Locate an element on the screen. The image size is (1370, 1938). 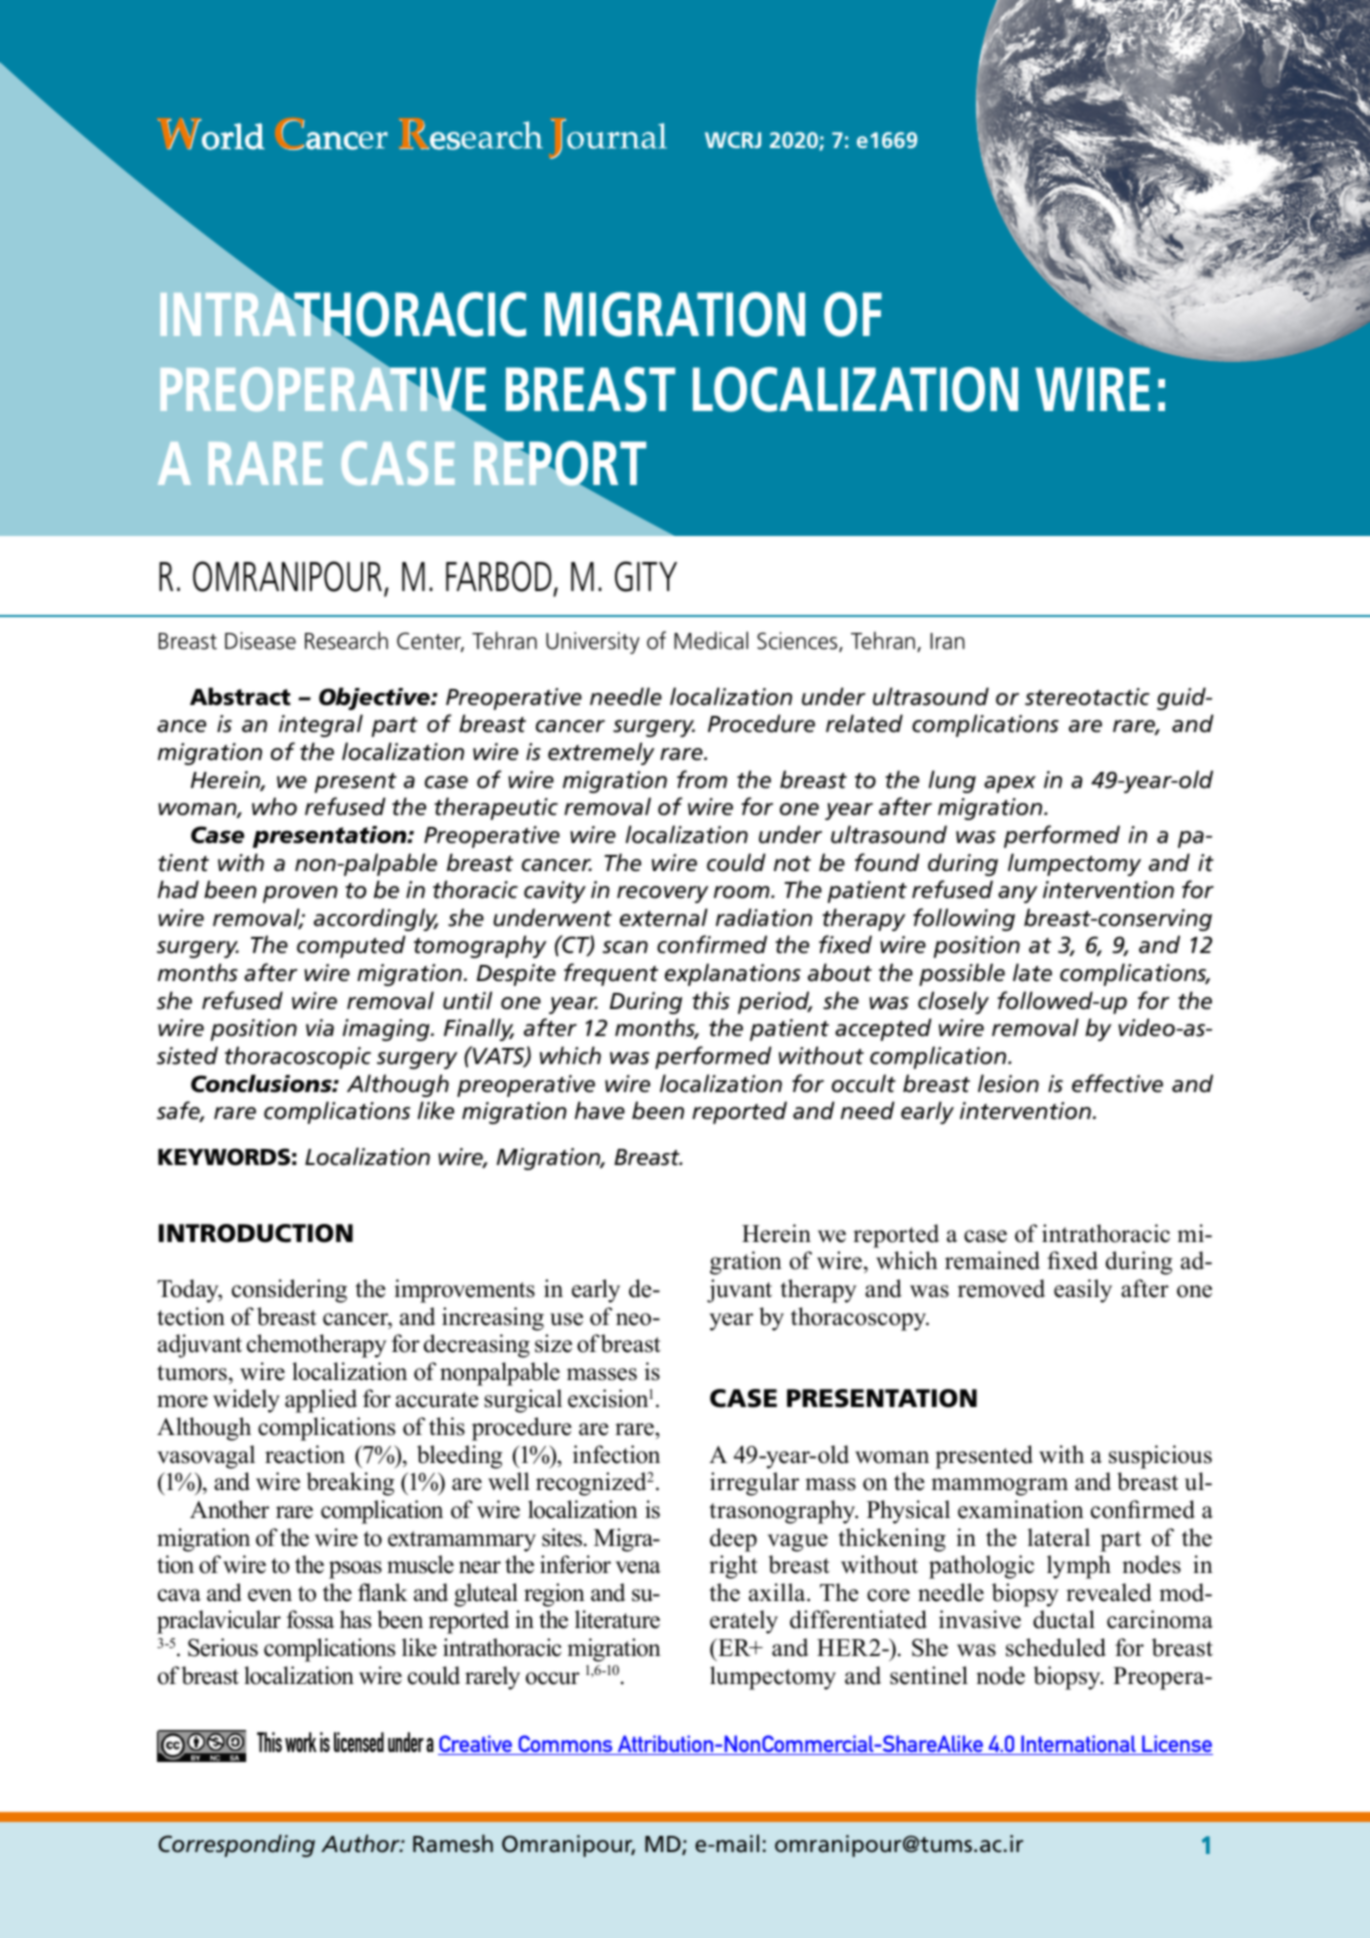
sentinel is located at coordinates (929, 1675).
